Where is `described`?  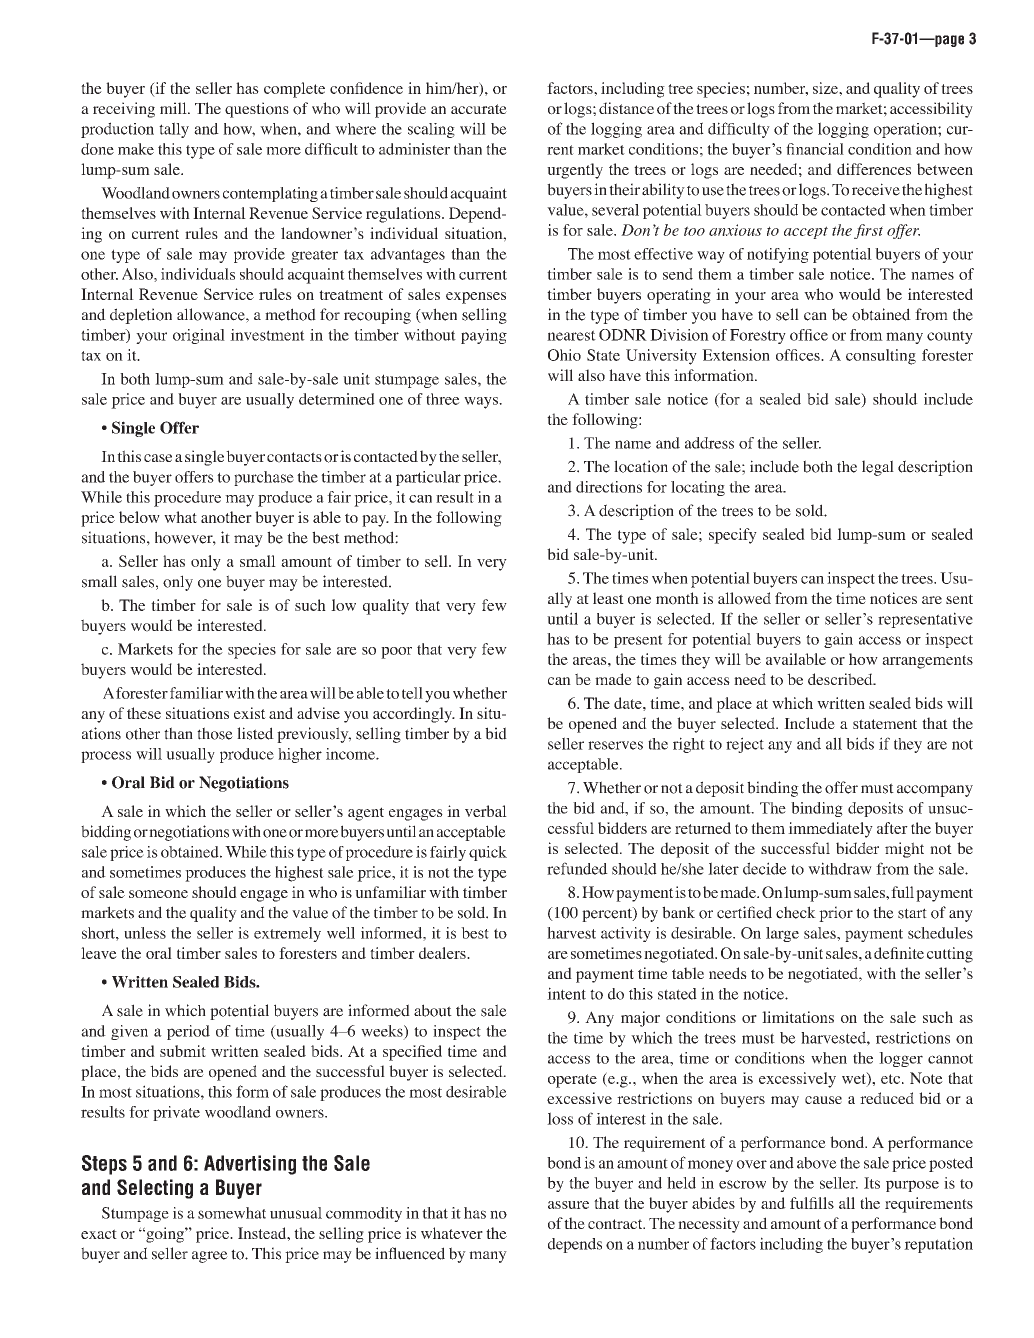 described is located at coordinates (841, 679).
